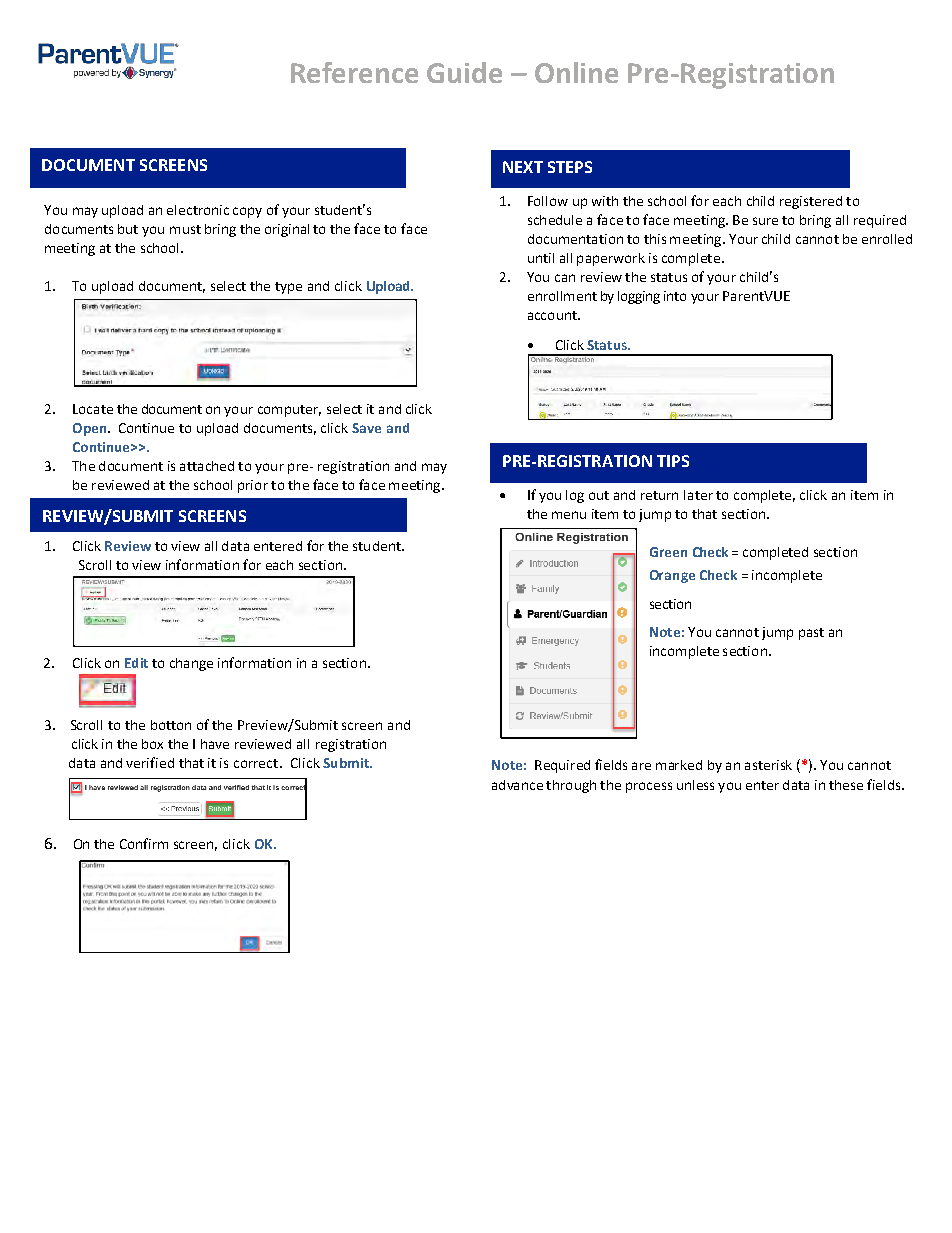 This document has height=1233, width=952. What do you see at coordinates (765, 221) in the document?
I see `sure` at bounding box center [765, 221].
